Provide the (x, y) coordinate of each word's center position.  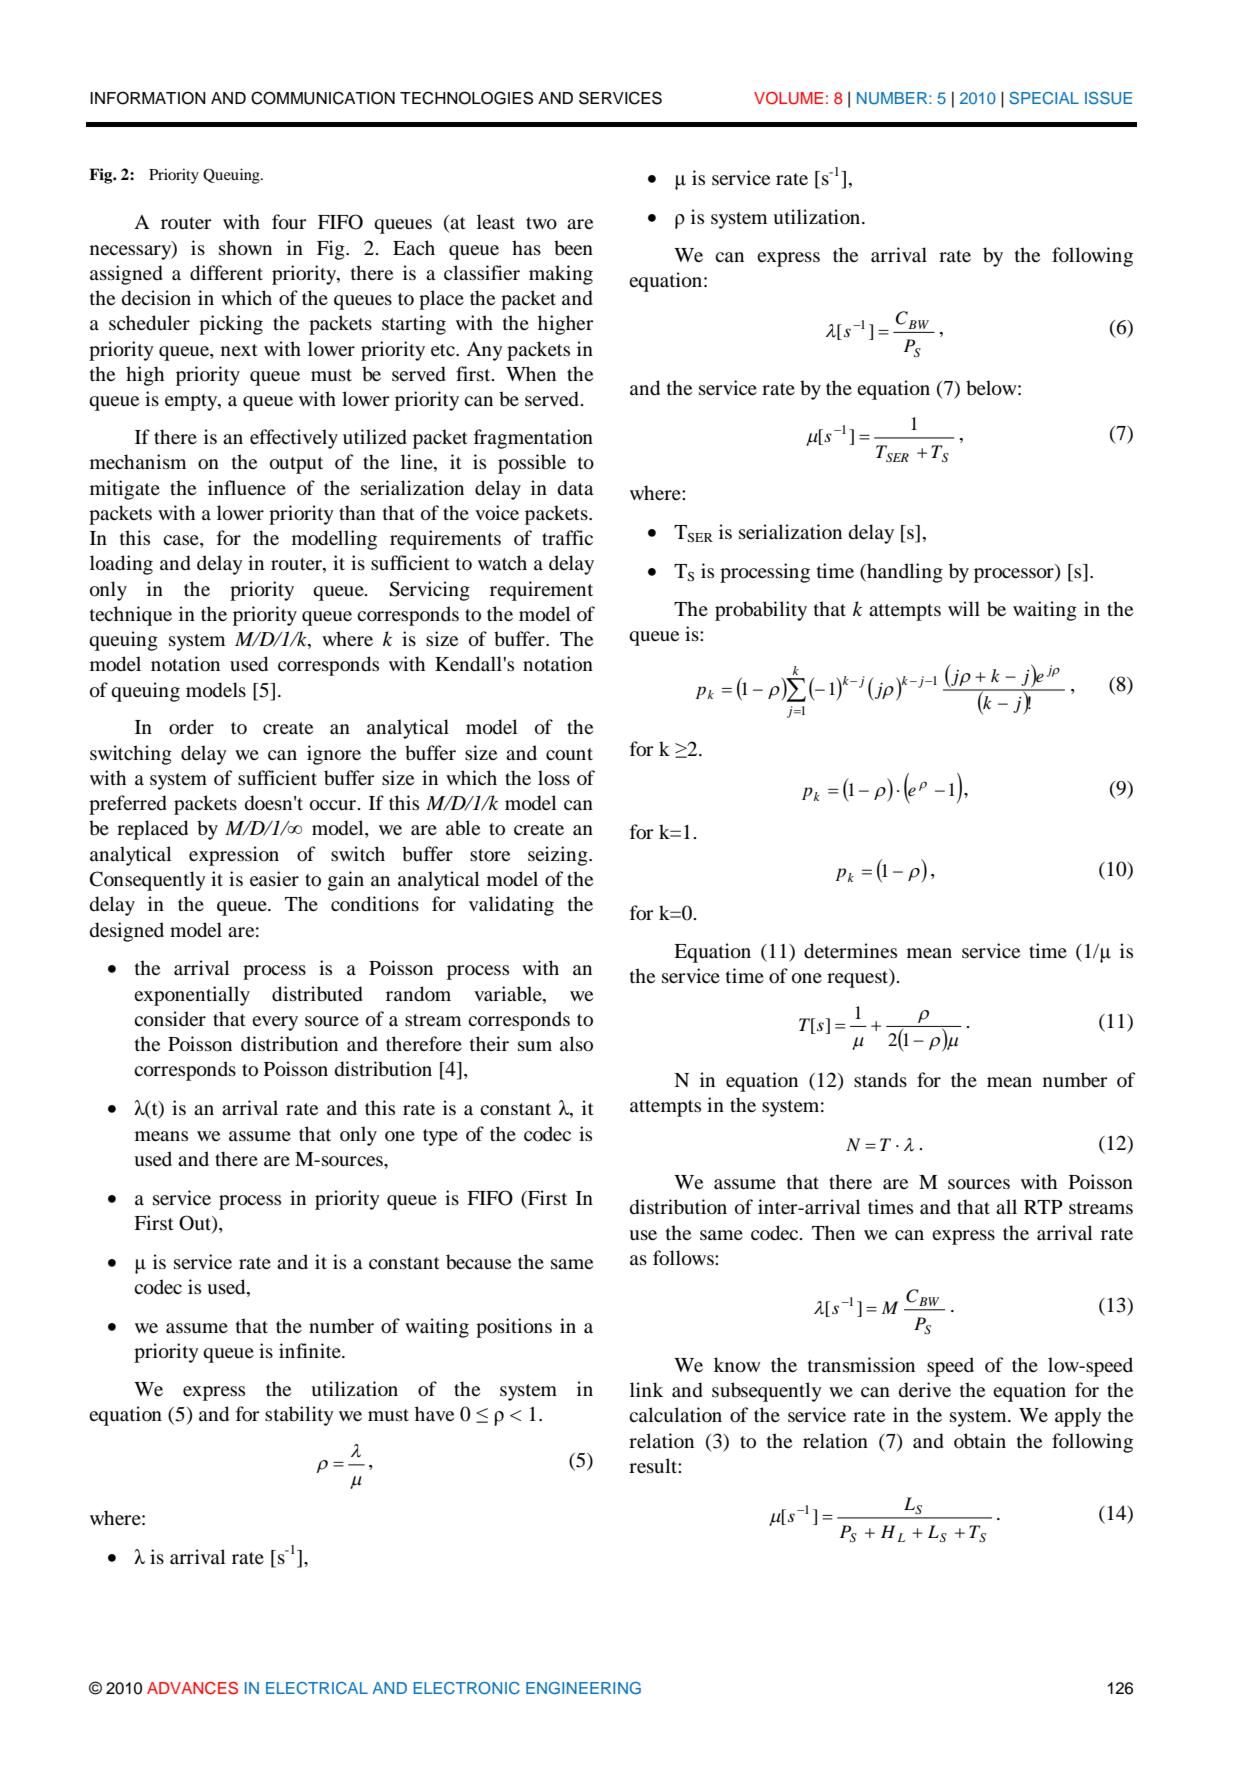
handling (904, 573)
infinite (311, 1350)
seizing (559, 856)
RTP (1043, 1207)
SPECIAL (1044, 98)
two (541, 223)
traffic (567, 537)
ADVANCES (192, 1688)
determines (850, 951)
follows (684, 1258)
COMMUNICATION (323, 98)
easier (274, 878)
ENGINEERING (583, 1688)
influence (247, 487)
